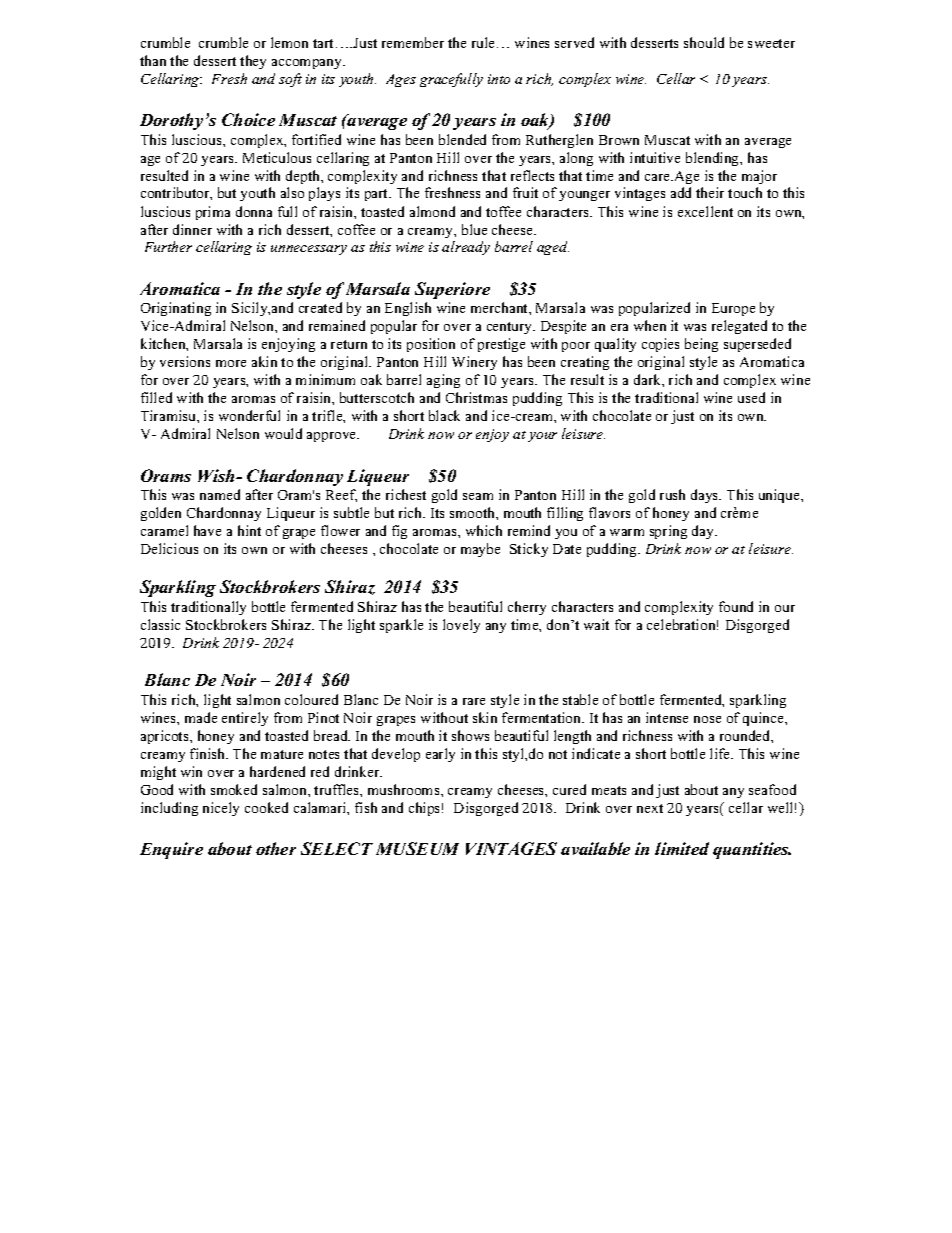  Describe the element at coordinates (707, 719) in the screenshot. I see `nose` at that location.
